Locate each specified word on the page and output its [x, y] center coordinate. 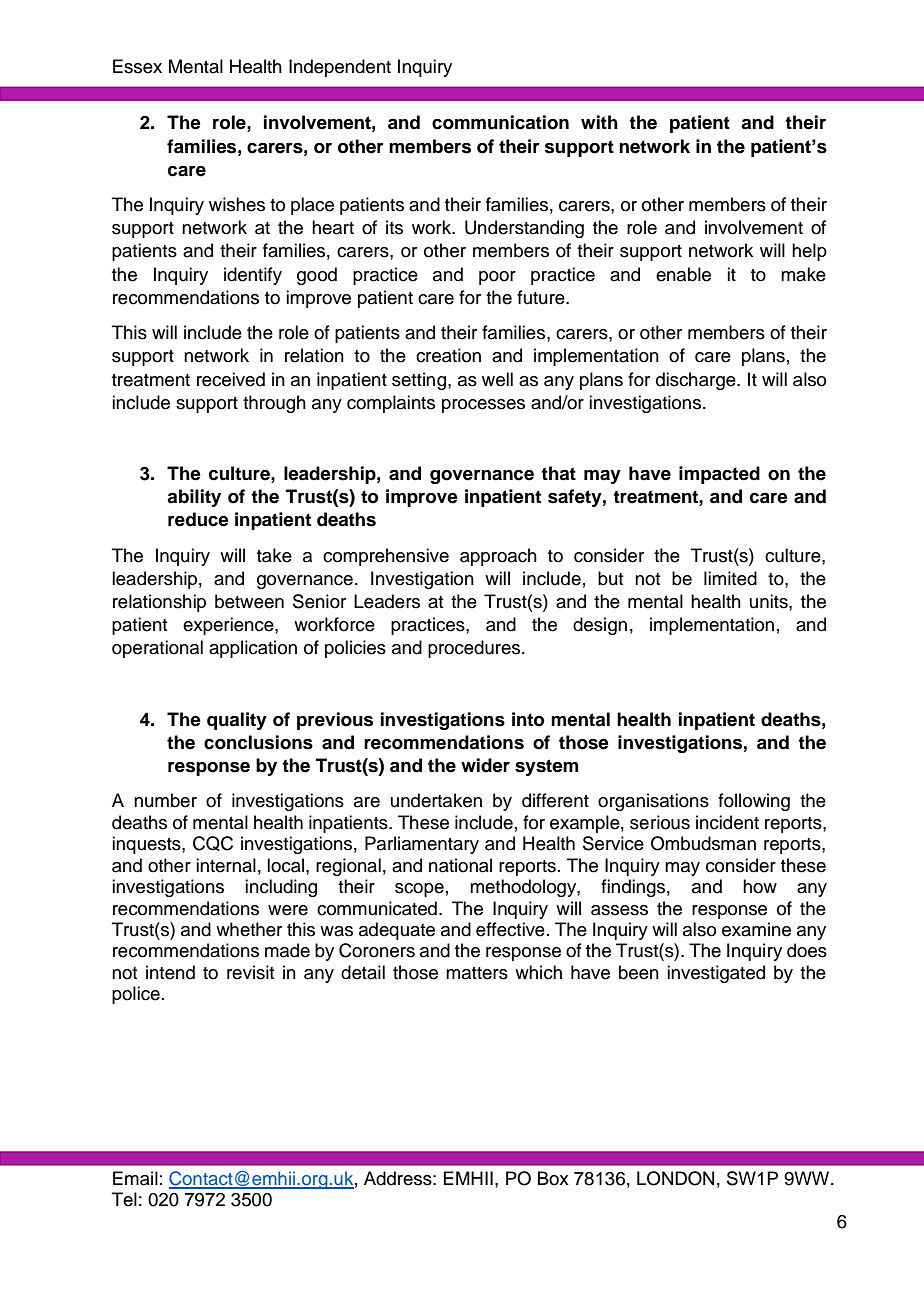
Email [135, 1178]
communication [500, 122]
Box [553, 1178]
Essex [137, 66]
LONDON [675, 1178]
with [599, 122]
